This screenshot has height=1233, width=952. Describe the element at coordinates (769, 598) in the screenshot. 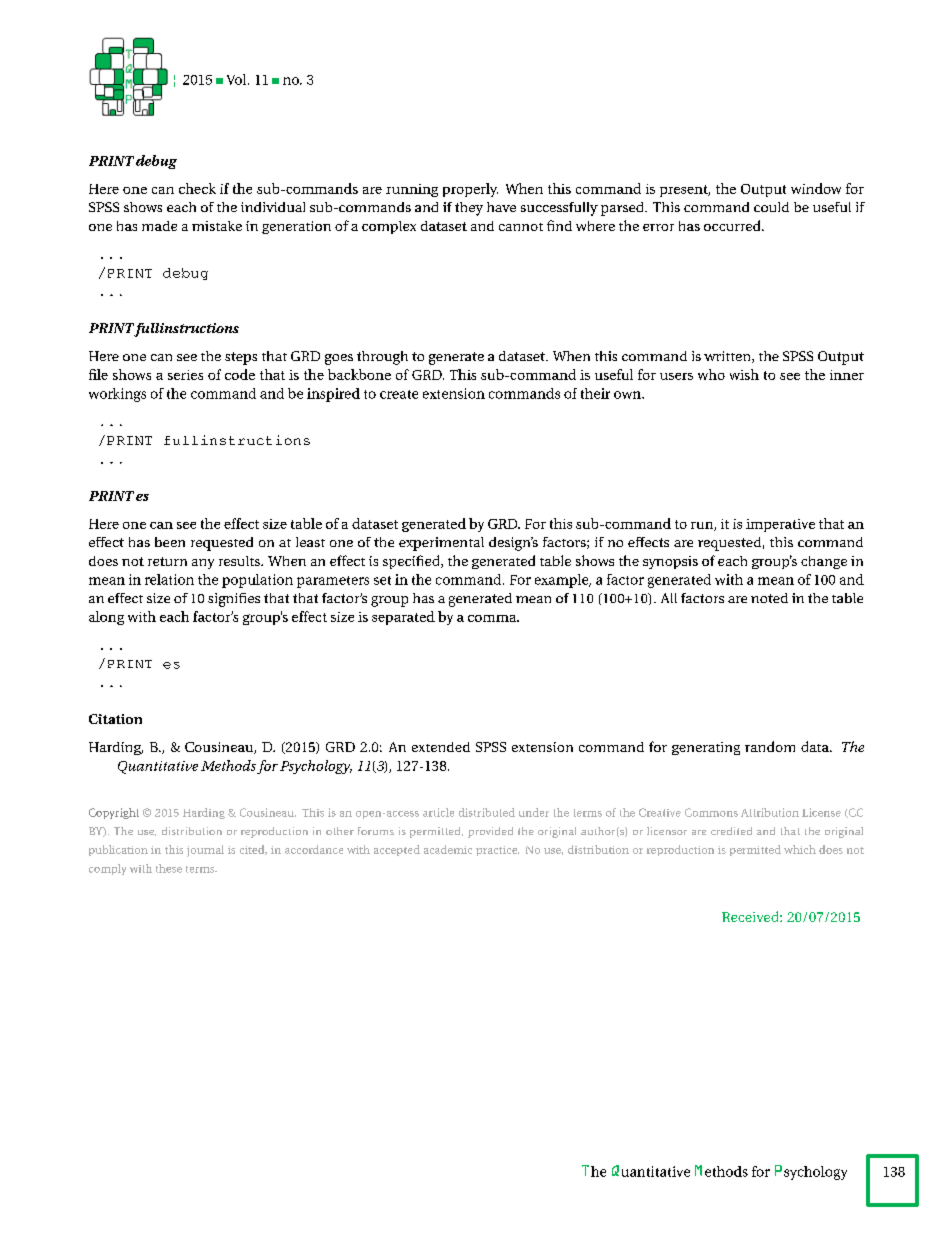

I see `noted` at that location.
